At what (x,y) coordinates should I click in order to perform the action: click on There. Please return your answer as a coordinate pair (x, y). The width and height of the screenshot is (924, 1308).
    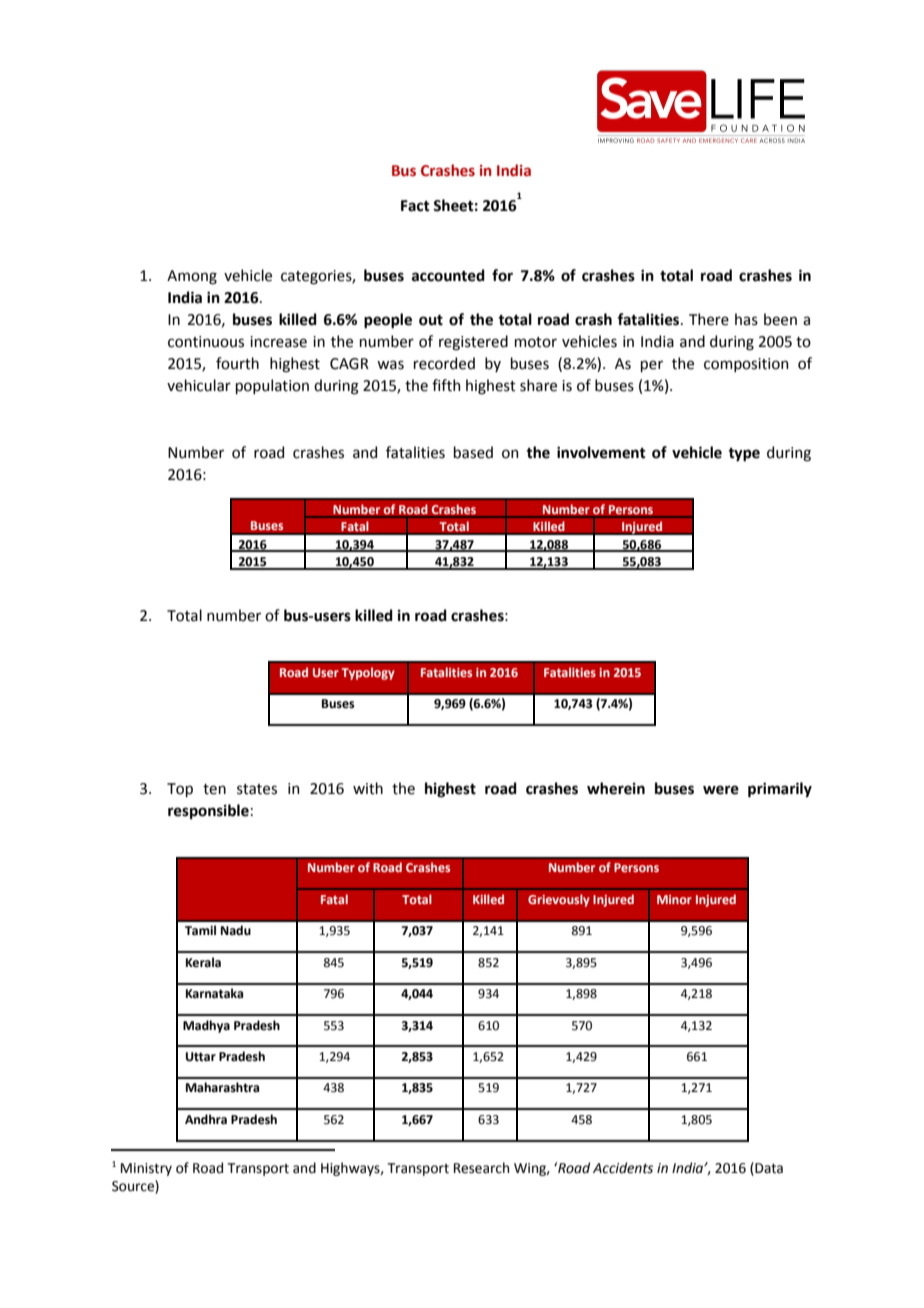
    Looking at the image, I should click on (709, 319).
